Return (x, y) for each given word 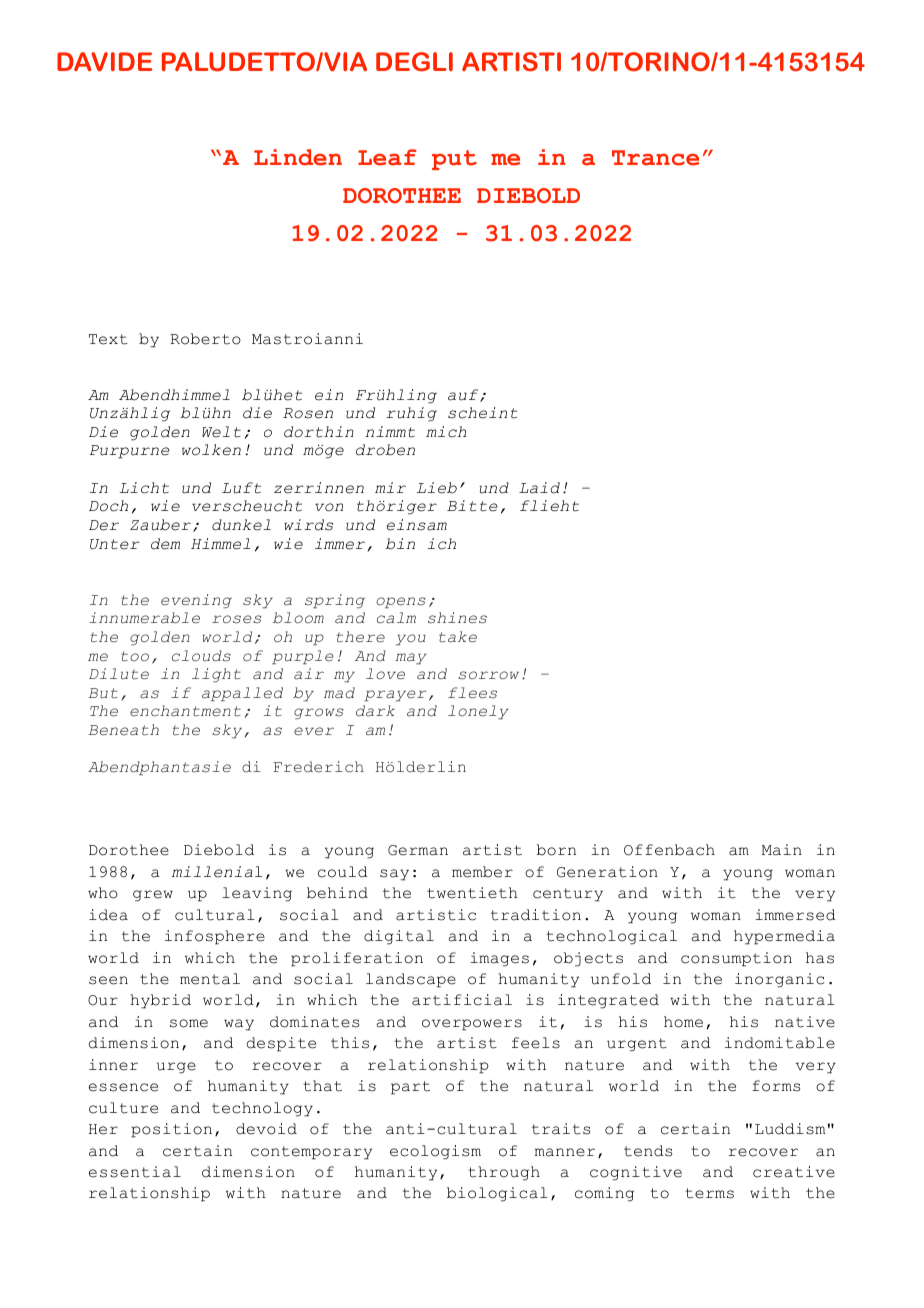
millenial (217, 872)
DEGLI (414, 61)
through (504, 1173)
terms (709, 1193)
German (418, 850)
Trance (655, 158)
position (171, 1130)
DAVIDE (104, 61)
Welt (221, 432)
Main (782, 850)
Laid (539, 488)
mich (446, 432)
